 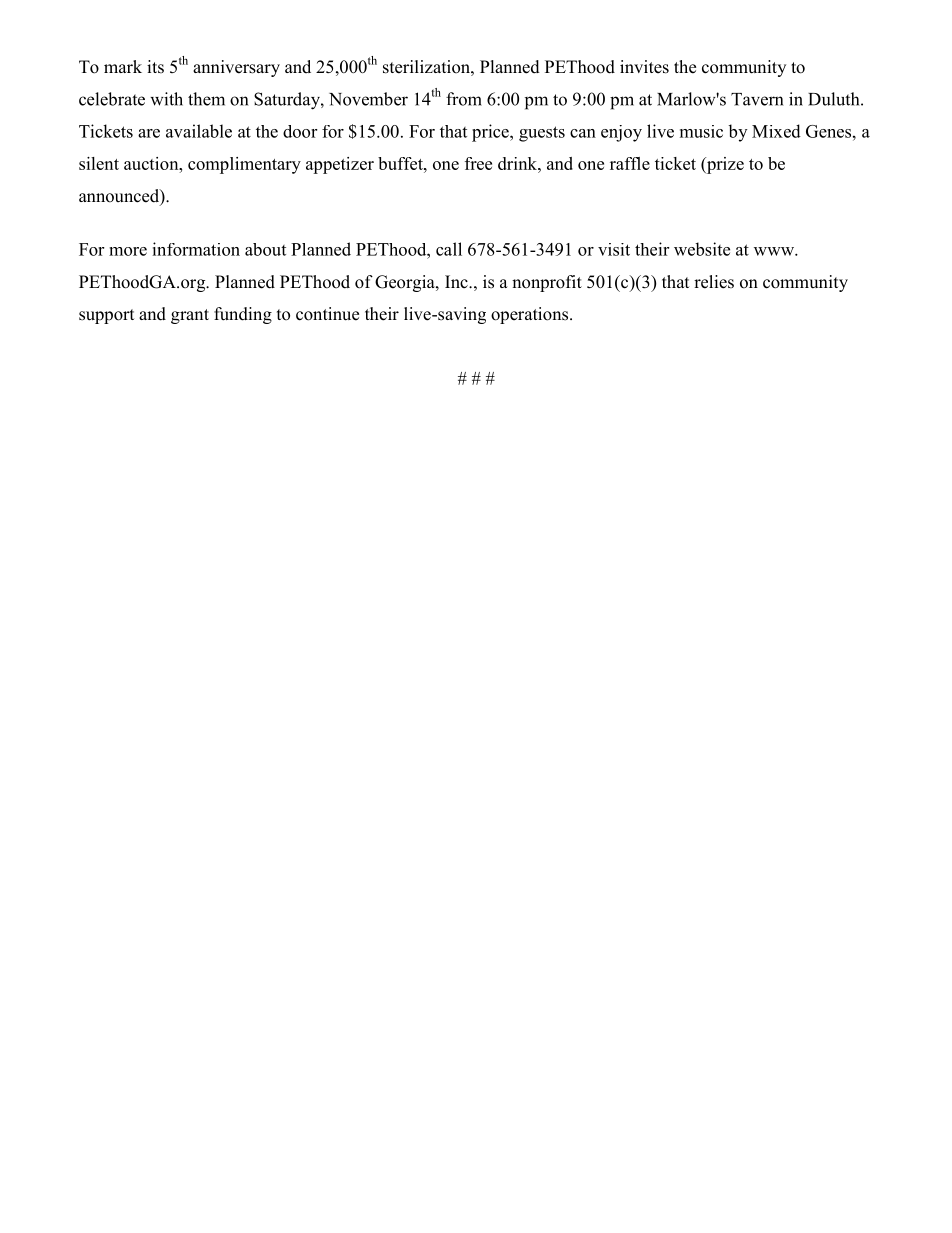 I want to click on from, so click(x=464, y=99).
